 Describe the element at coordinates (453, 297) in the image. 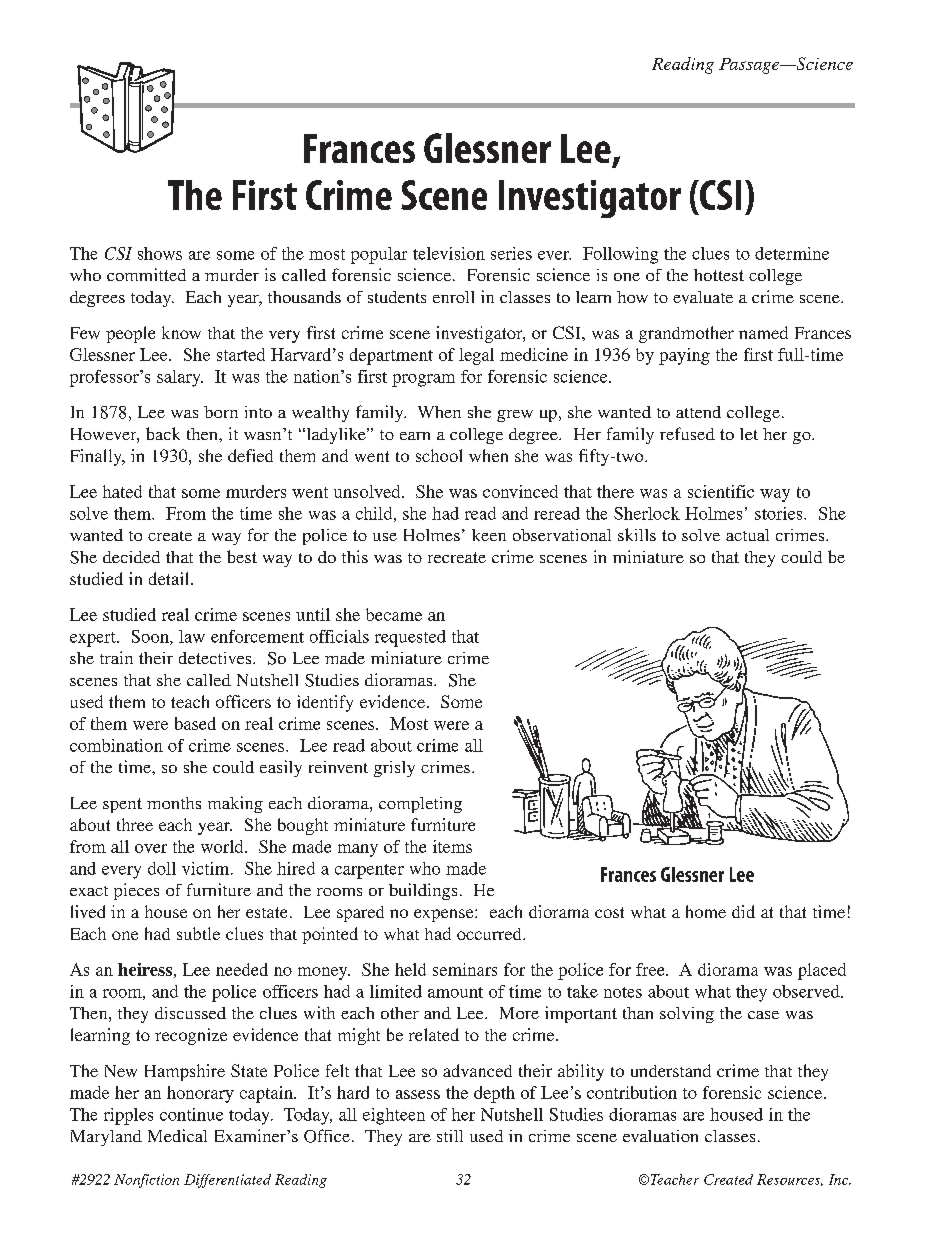

I see `enroll` at that location.
